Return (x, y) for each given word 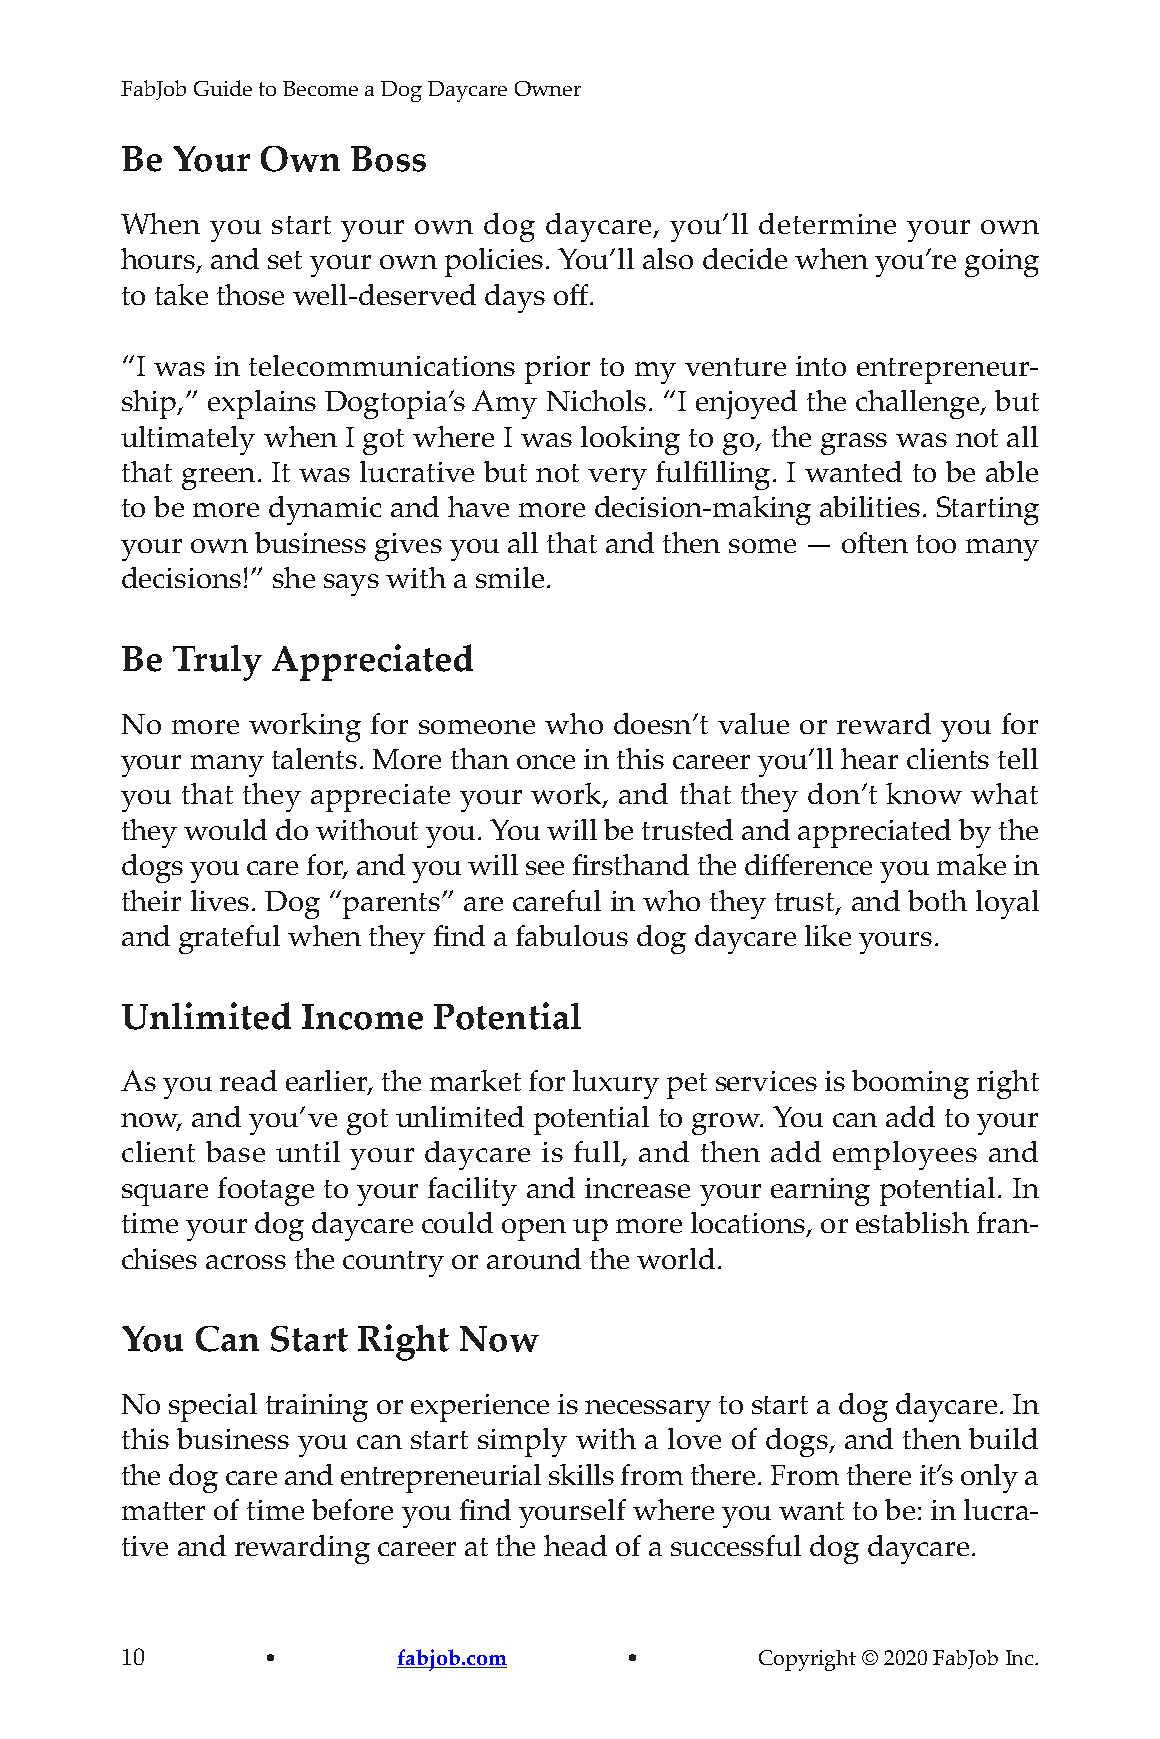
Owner (548, 88)
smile (510, 577)
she (294, 577)
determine (827, 223)
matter (163, 1511)
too (936, 544)
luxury (616, 1084)
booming (910, 1084)
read (248, 1080)
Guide (223, 88)
